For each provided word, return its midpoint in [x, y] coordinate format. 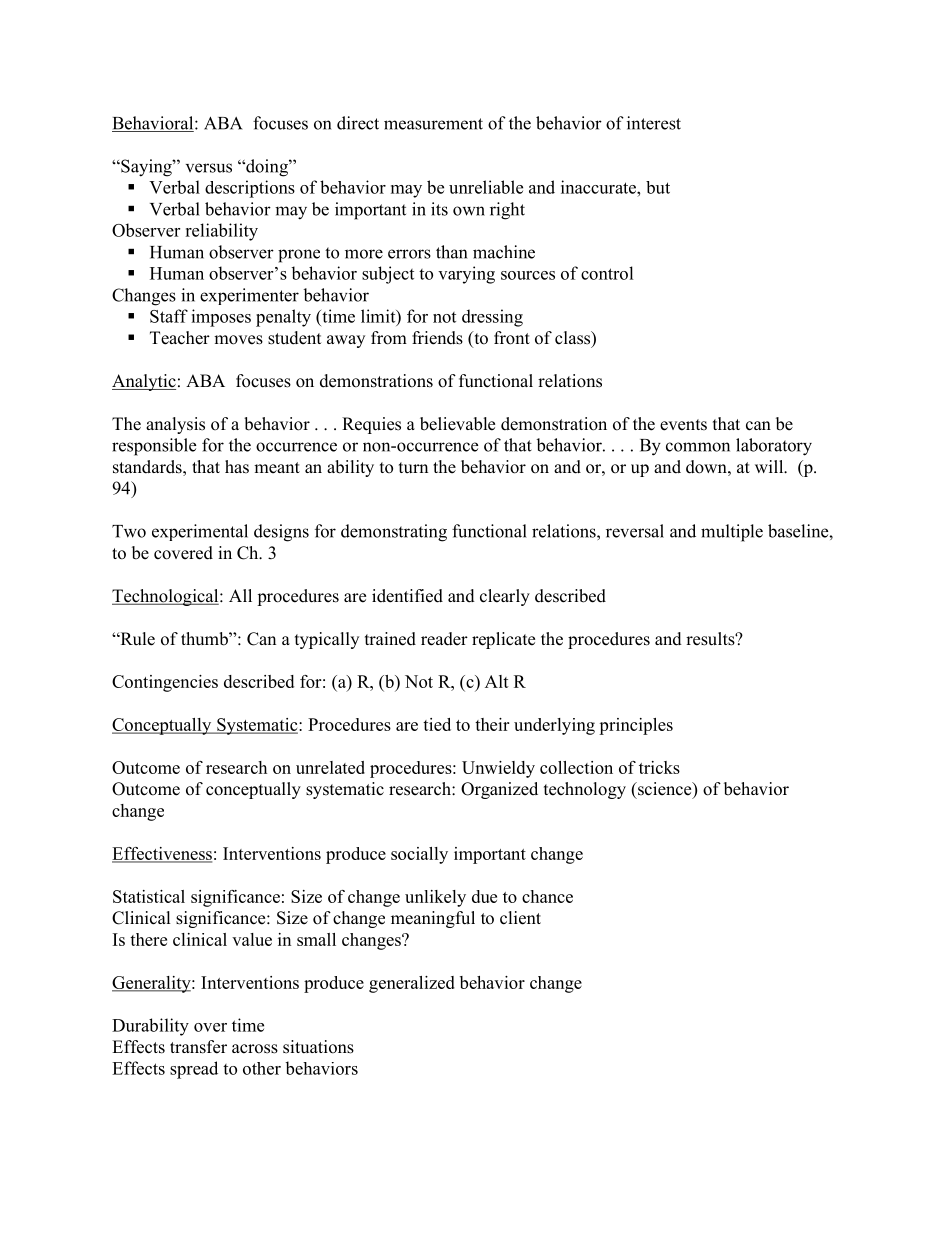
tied [437, 724]
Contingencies [165, 683]
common [698, 447]
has [237, 467]
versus [209, 168]
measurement [433, 124]
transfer [198, 1047]
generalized [412, 984]
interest [654, 123]
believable [457, 424]
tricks [659, 767]
